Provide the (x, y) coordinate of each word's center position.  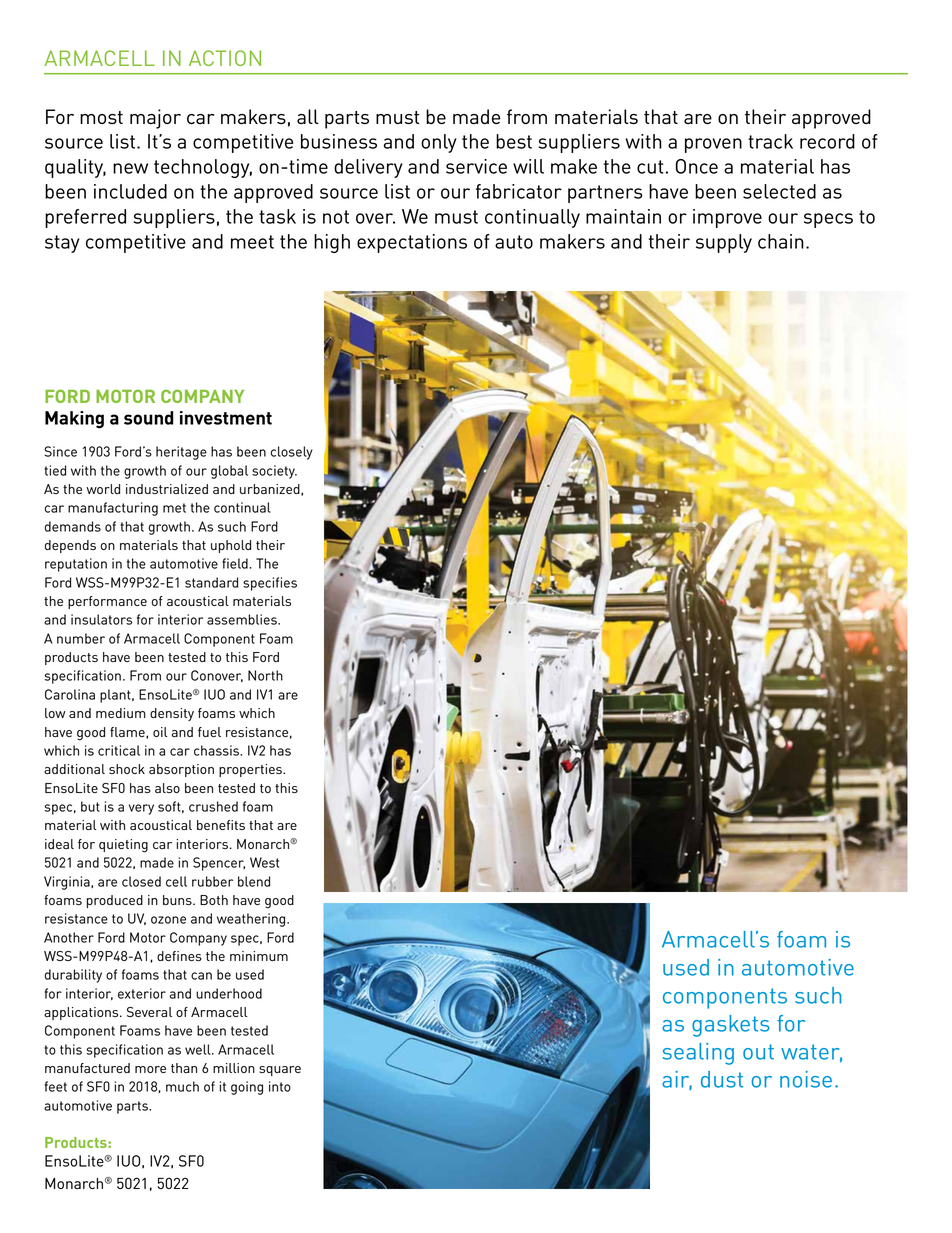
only (439, 143)
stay (62, 244)
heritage (181, 453)
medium (121, 713)
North (265, 675)
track (770, 141)
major (155, 119)
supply (724, 243)
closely (291, 453)
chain (781, 241)
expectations (412, 243)
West (264, 862)
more (150, 1069)
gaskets (731, 1026)
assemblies (243, 619)
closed (141, 881)
